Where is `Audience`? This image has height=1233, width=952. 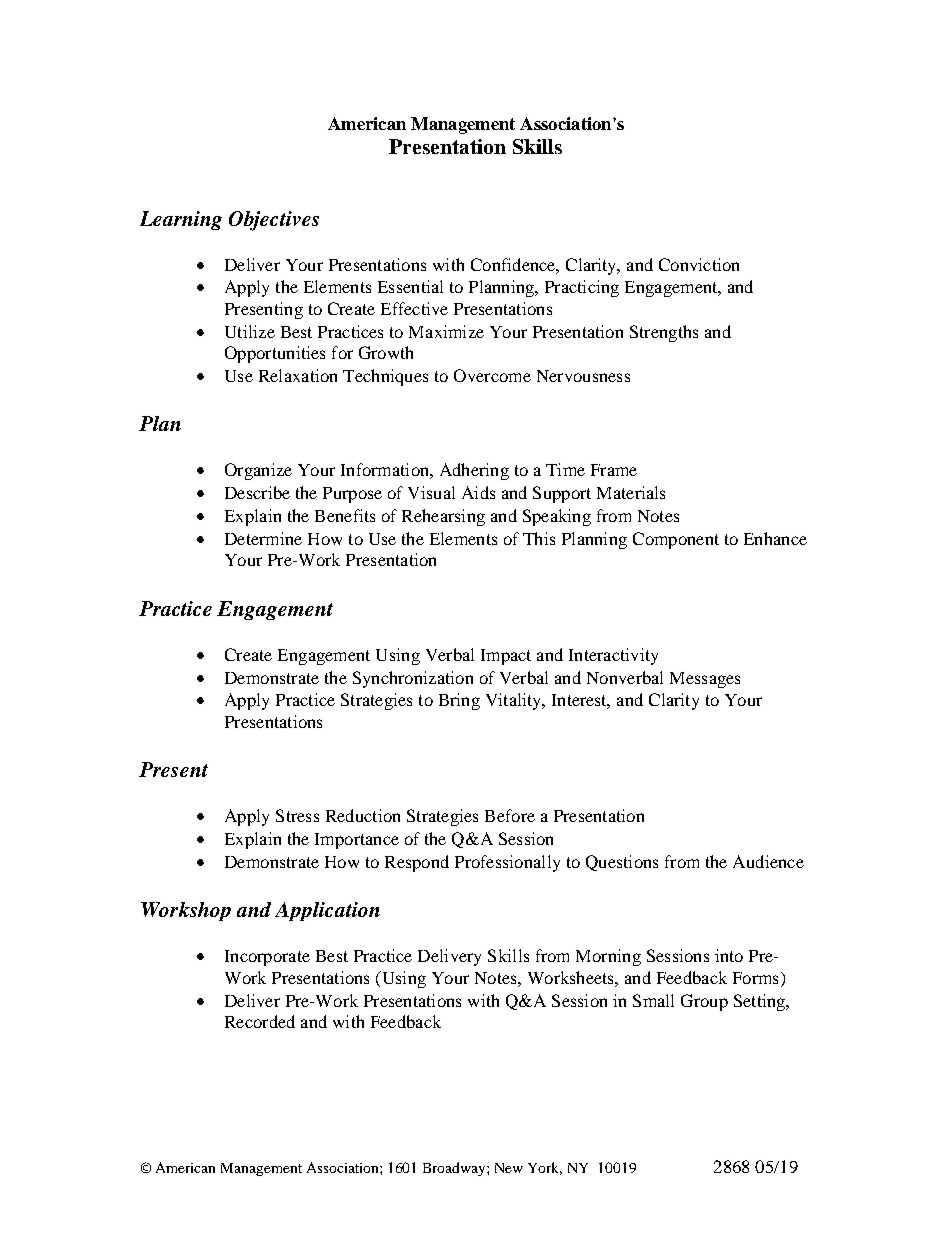 Audience is located at coordinates (768, 861).
